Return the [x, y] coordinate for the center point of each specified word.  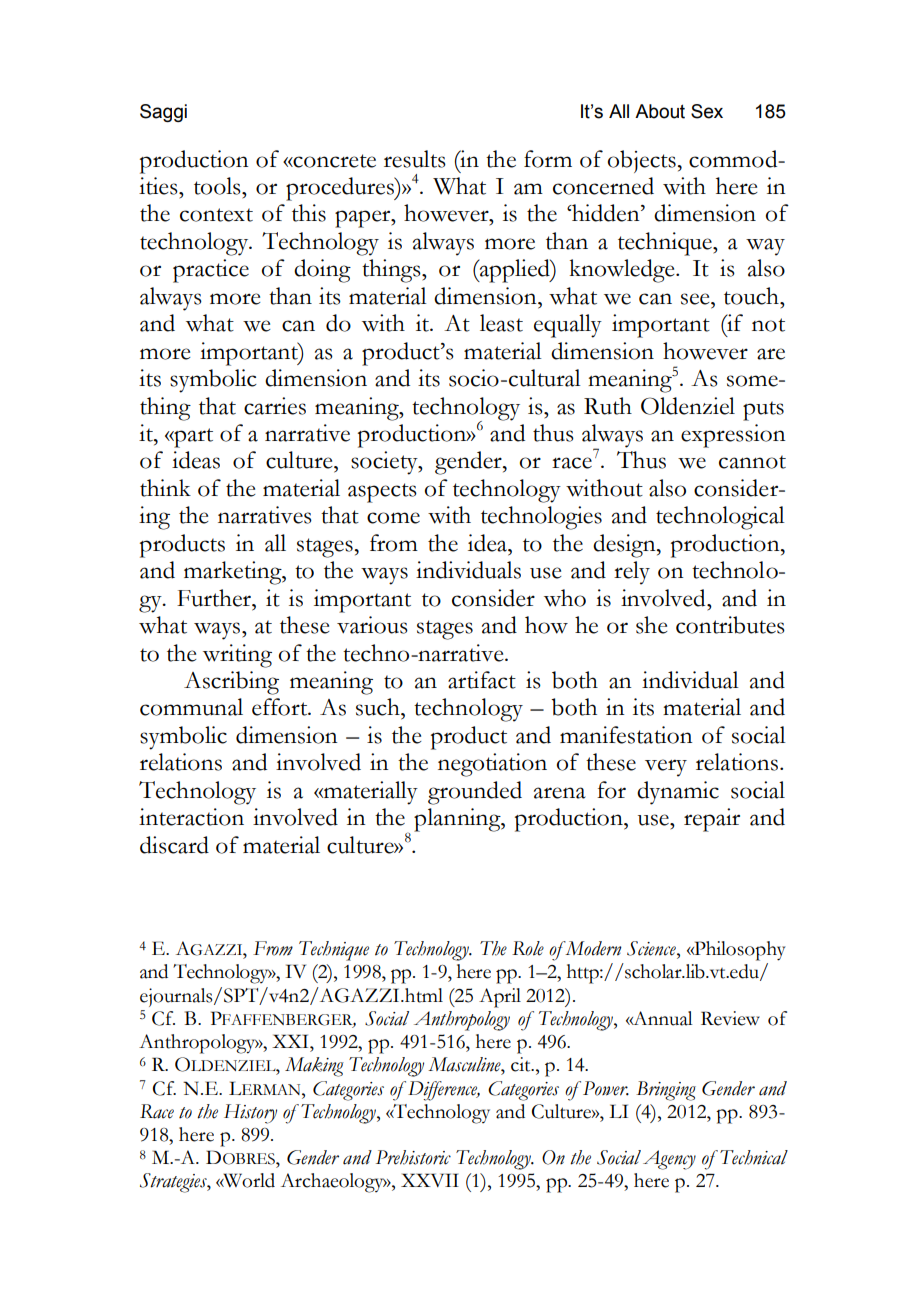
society [385, 463]
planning [458, 820]
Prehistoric [413, 1157]
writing [237, 656]
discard [174, 845]
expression [733, 436]
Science [652, 948]
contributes [730, 625]
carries [275, 406]
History [250, 1114]
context [216, 215]
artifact [482, 680]
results [415, 159]
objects [642, 161]
